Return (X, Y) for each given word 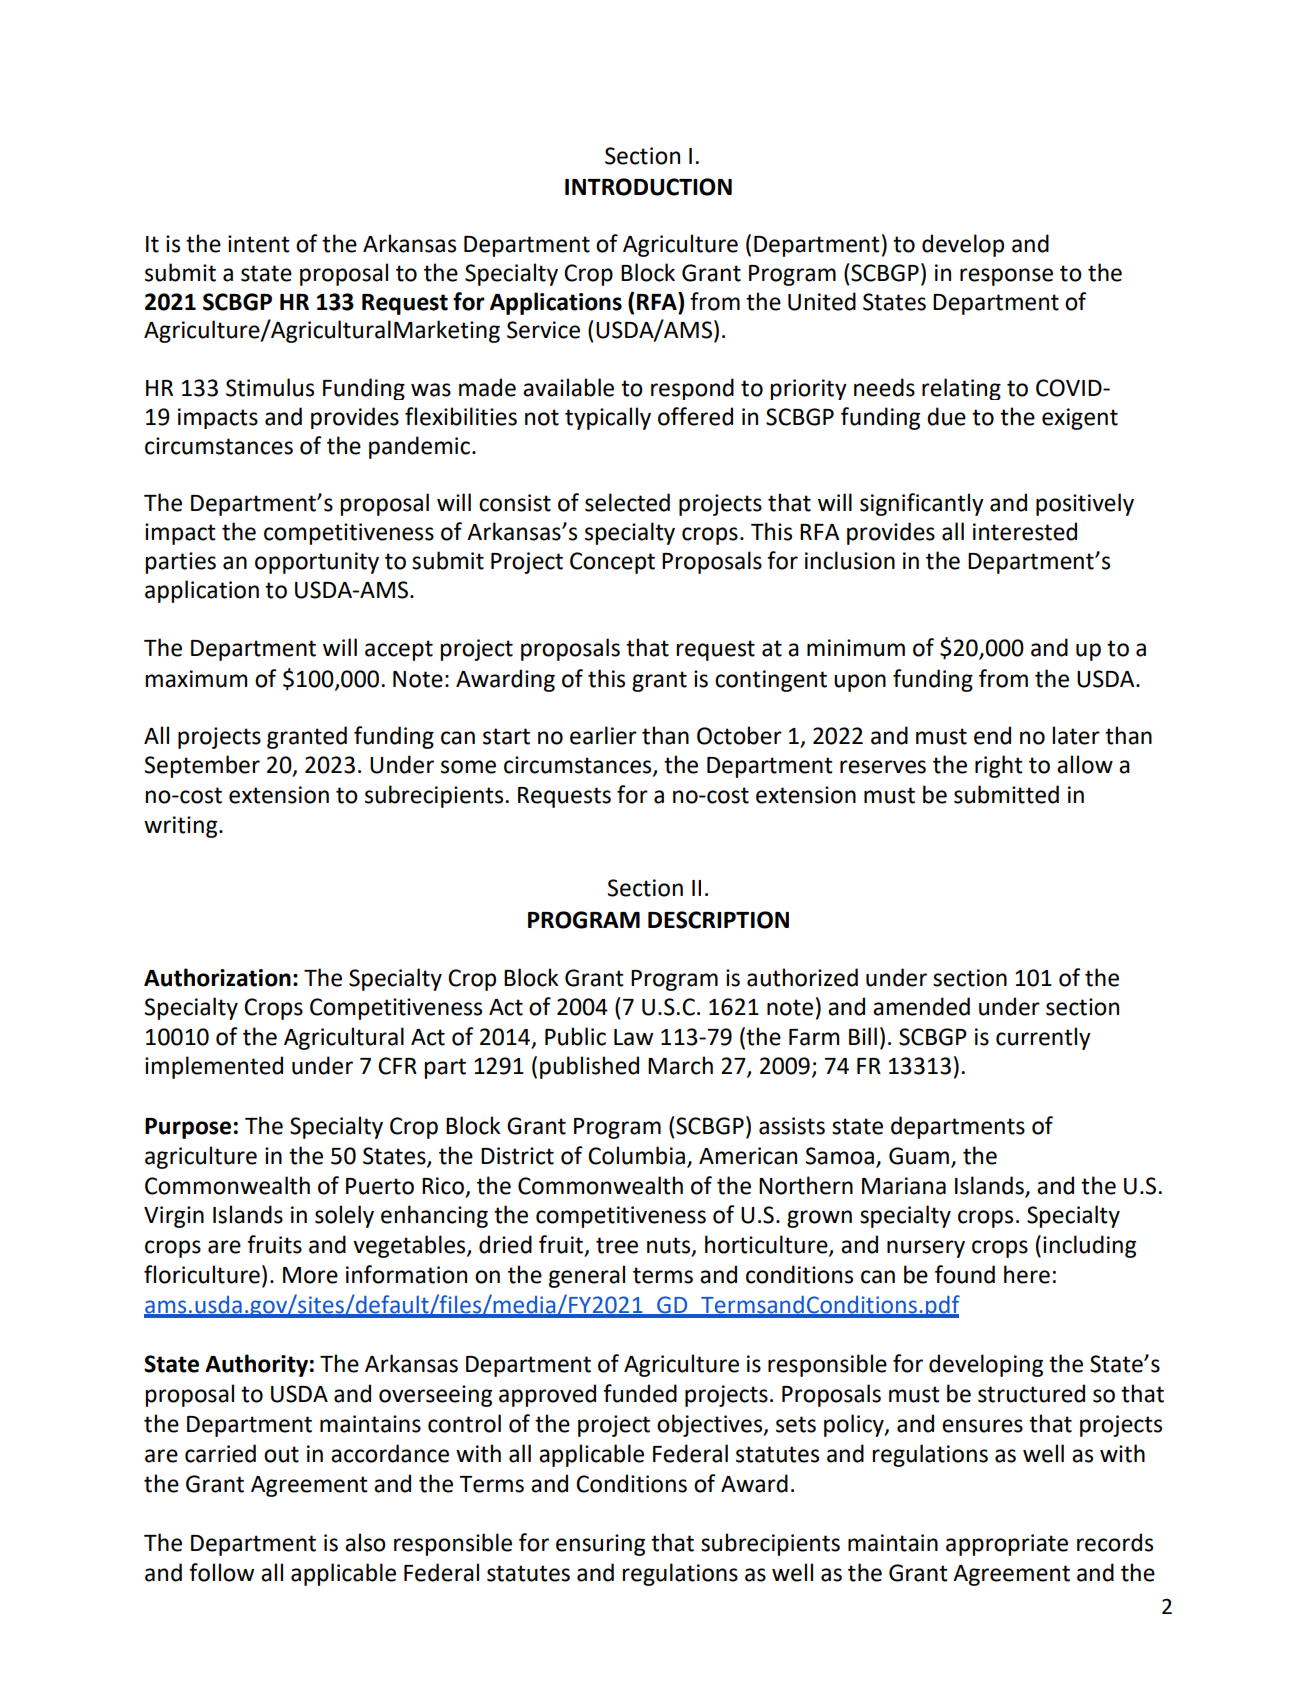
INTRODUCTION (648, 187)
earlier (603, 735)
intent (259, 244)
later (1076, 735)
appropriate (1007, 1545)
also (365, 1542)
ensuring (600, 1545)
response (1006, 277)
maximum (196, 679)
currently (1043, 1038)
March (680, 1065)
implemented (214, 1067)
